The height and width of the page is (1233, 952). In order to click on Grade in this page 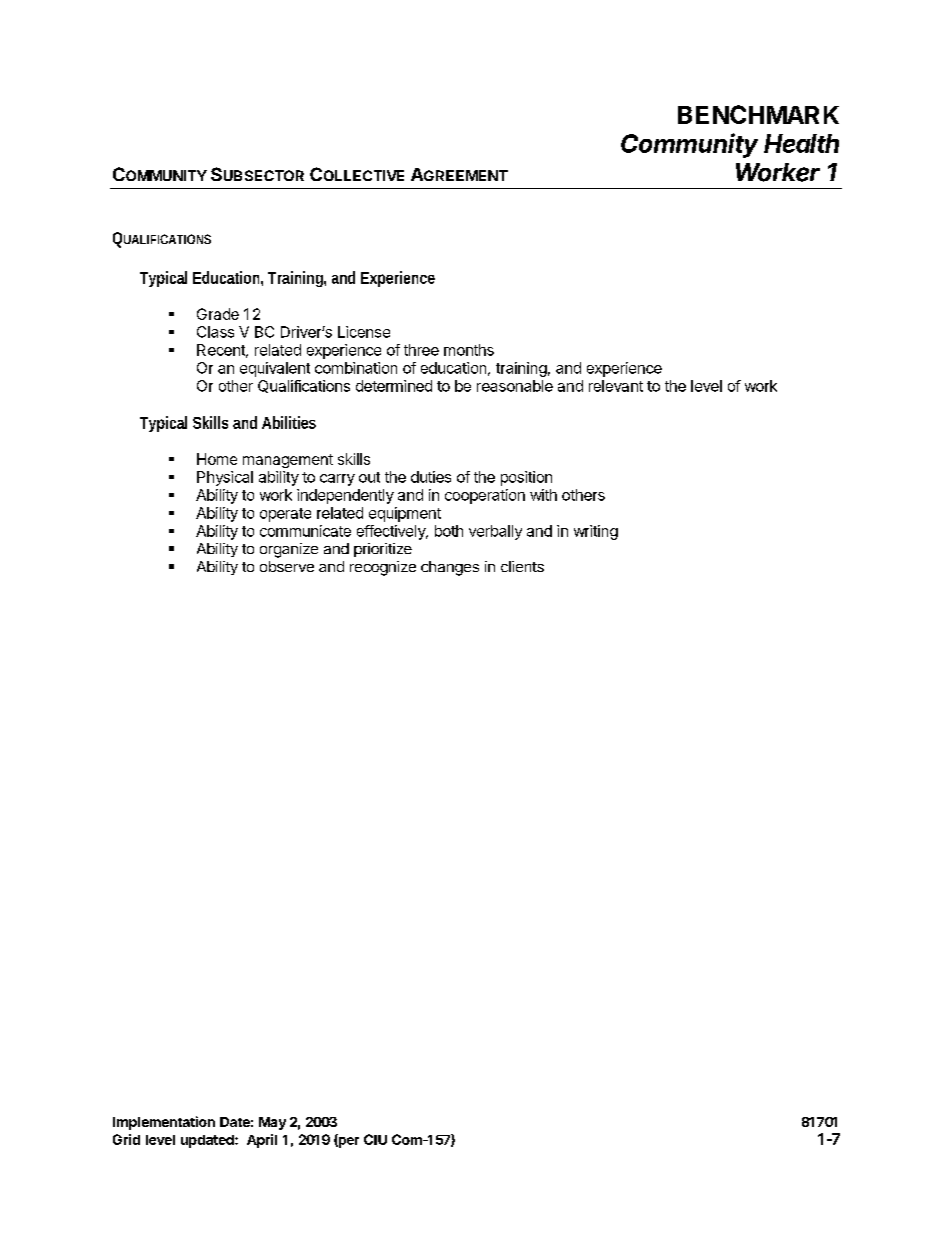, I will do `click(218, 314)`.
